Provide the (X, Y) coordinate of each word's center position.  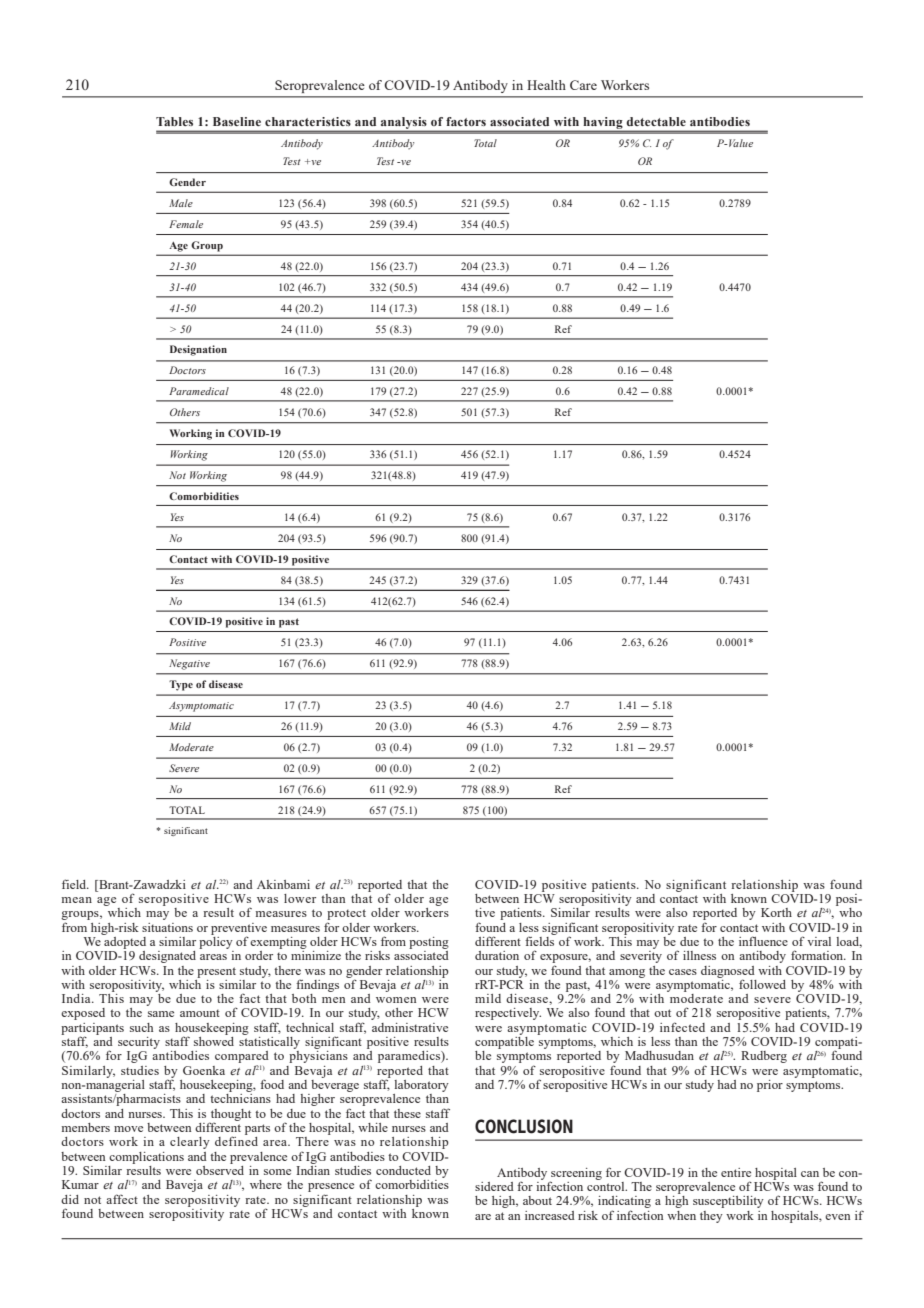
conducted (403, 1170)
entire (736, 1172)
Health (546, 85)
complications (146, 1158)
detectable (656, 121)
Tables (174, 121)
